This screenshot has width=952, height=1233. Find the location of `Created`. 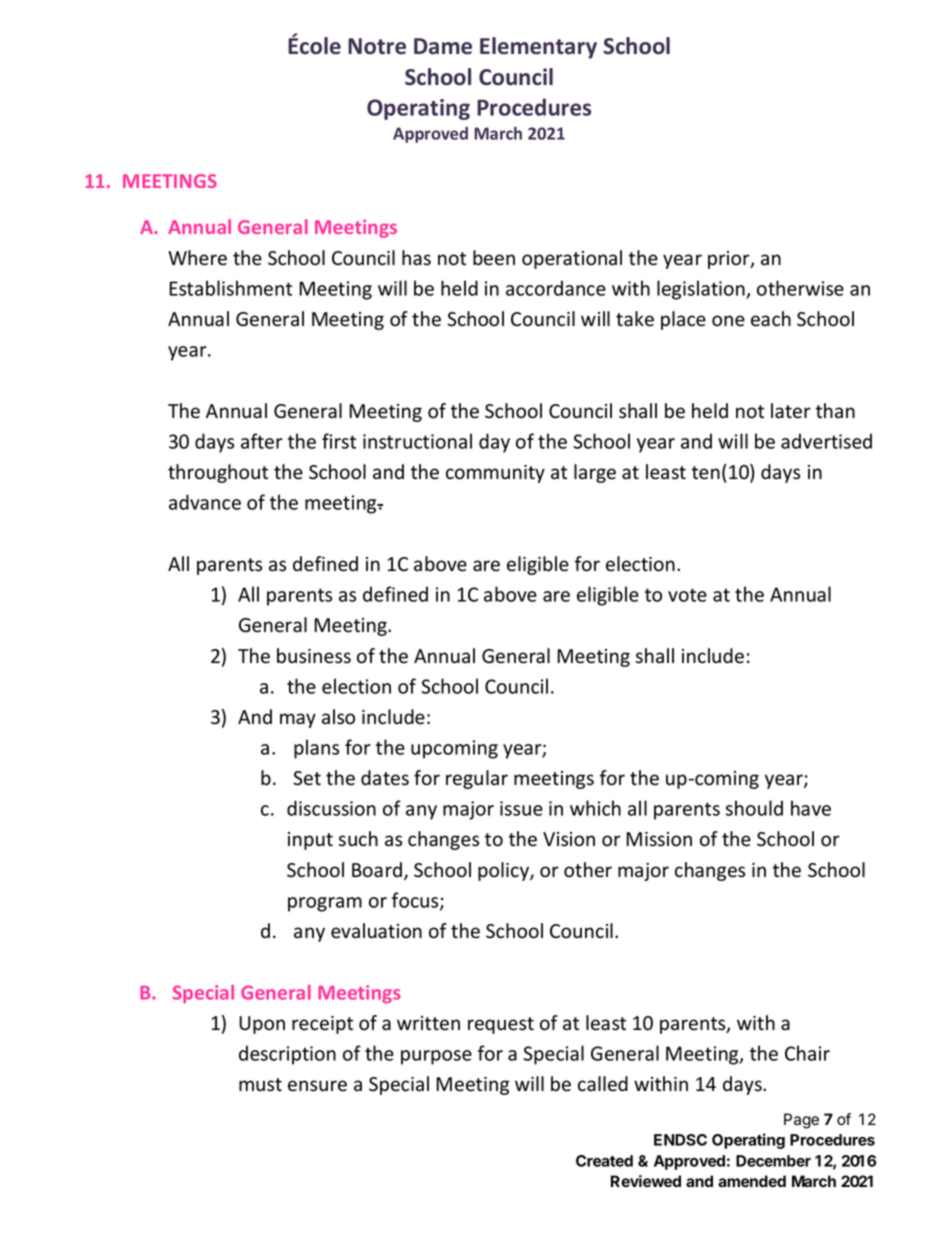

Created is located at coordinates (604, 1161).
